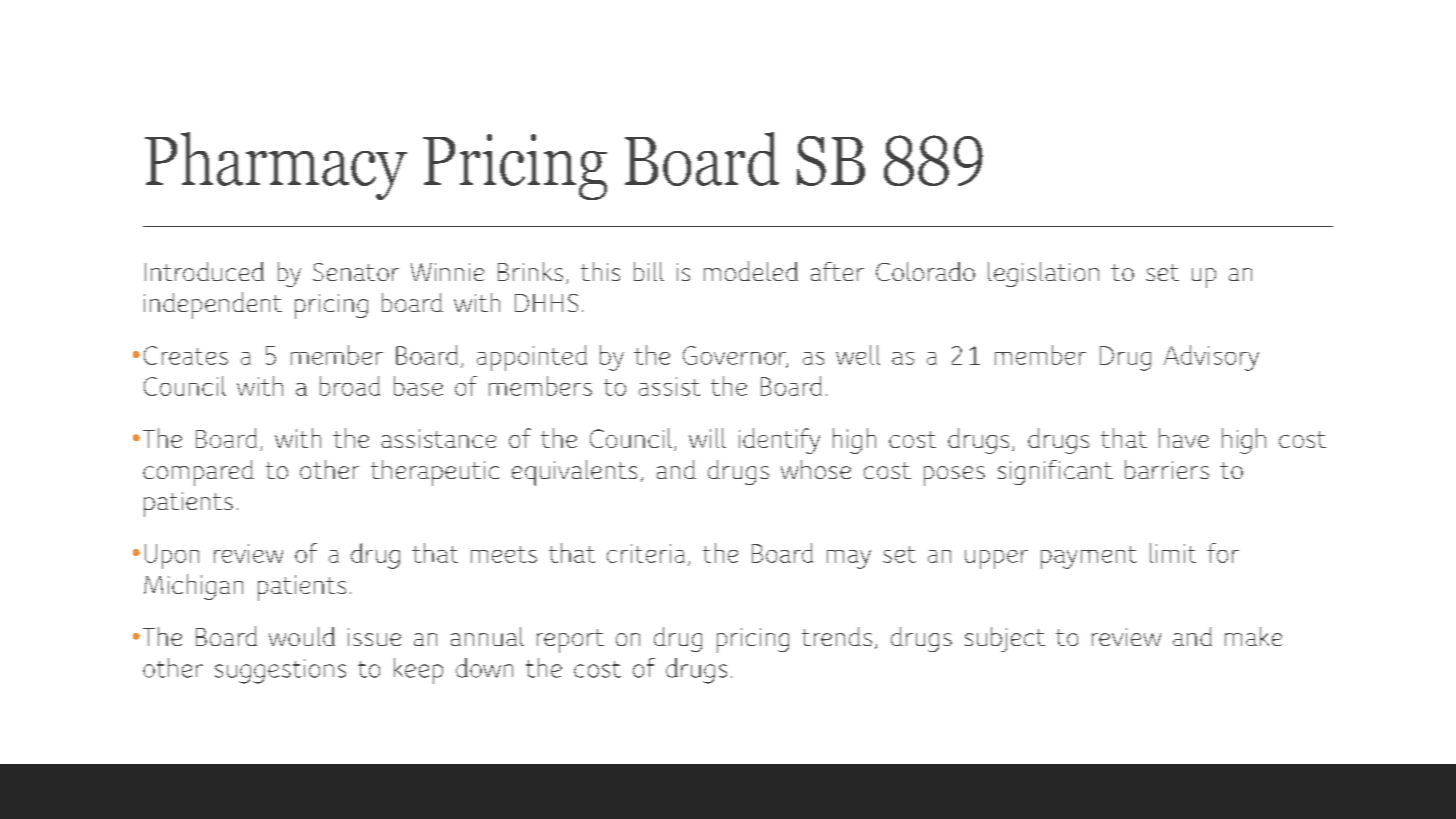  What do you see at coordinates (925, 271) in the screenshot?
I see `Colorado` at bounding box center [925, 271].
